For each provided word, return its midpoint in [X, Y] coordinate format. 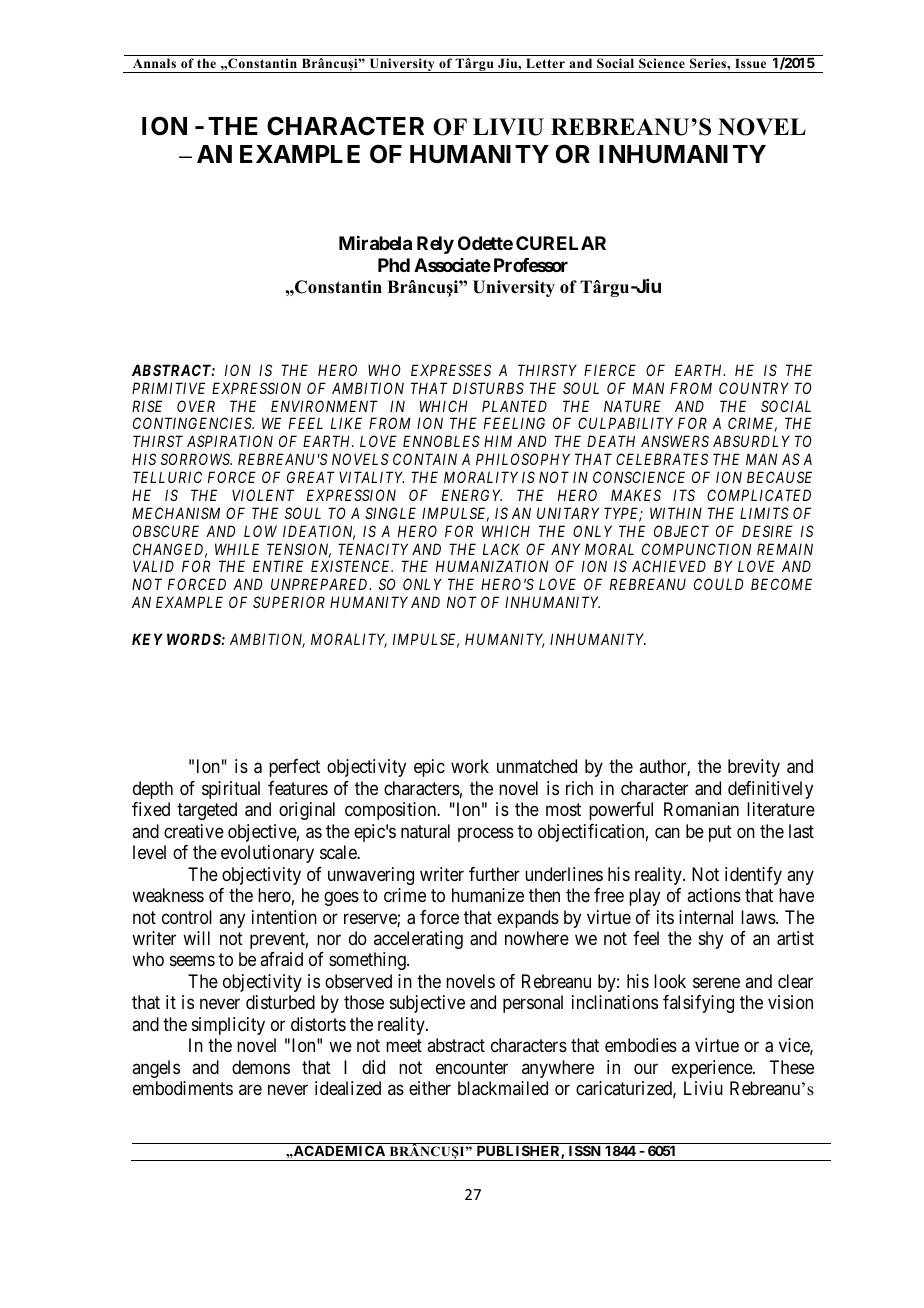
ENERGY [472, 495]
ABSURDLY [751, 441]
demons [261, 1067]
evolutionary [267, 854]
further [494, 874]
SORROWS [196, 459]
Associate [452, 265]
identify [753, 876]
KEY [147, 639]
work [470, 766]
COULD [718, 584]
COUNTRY [754, 388]
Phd [394, 265]
